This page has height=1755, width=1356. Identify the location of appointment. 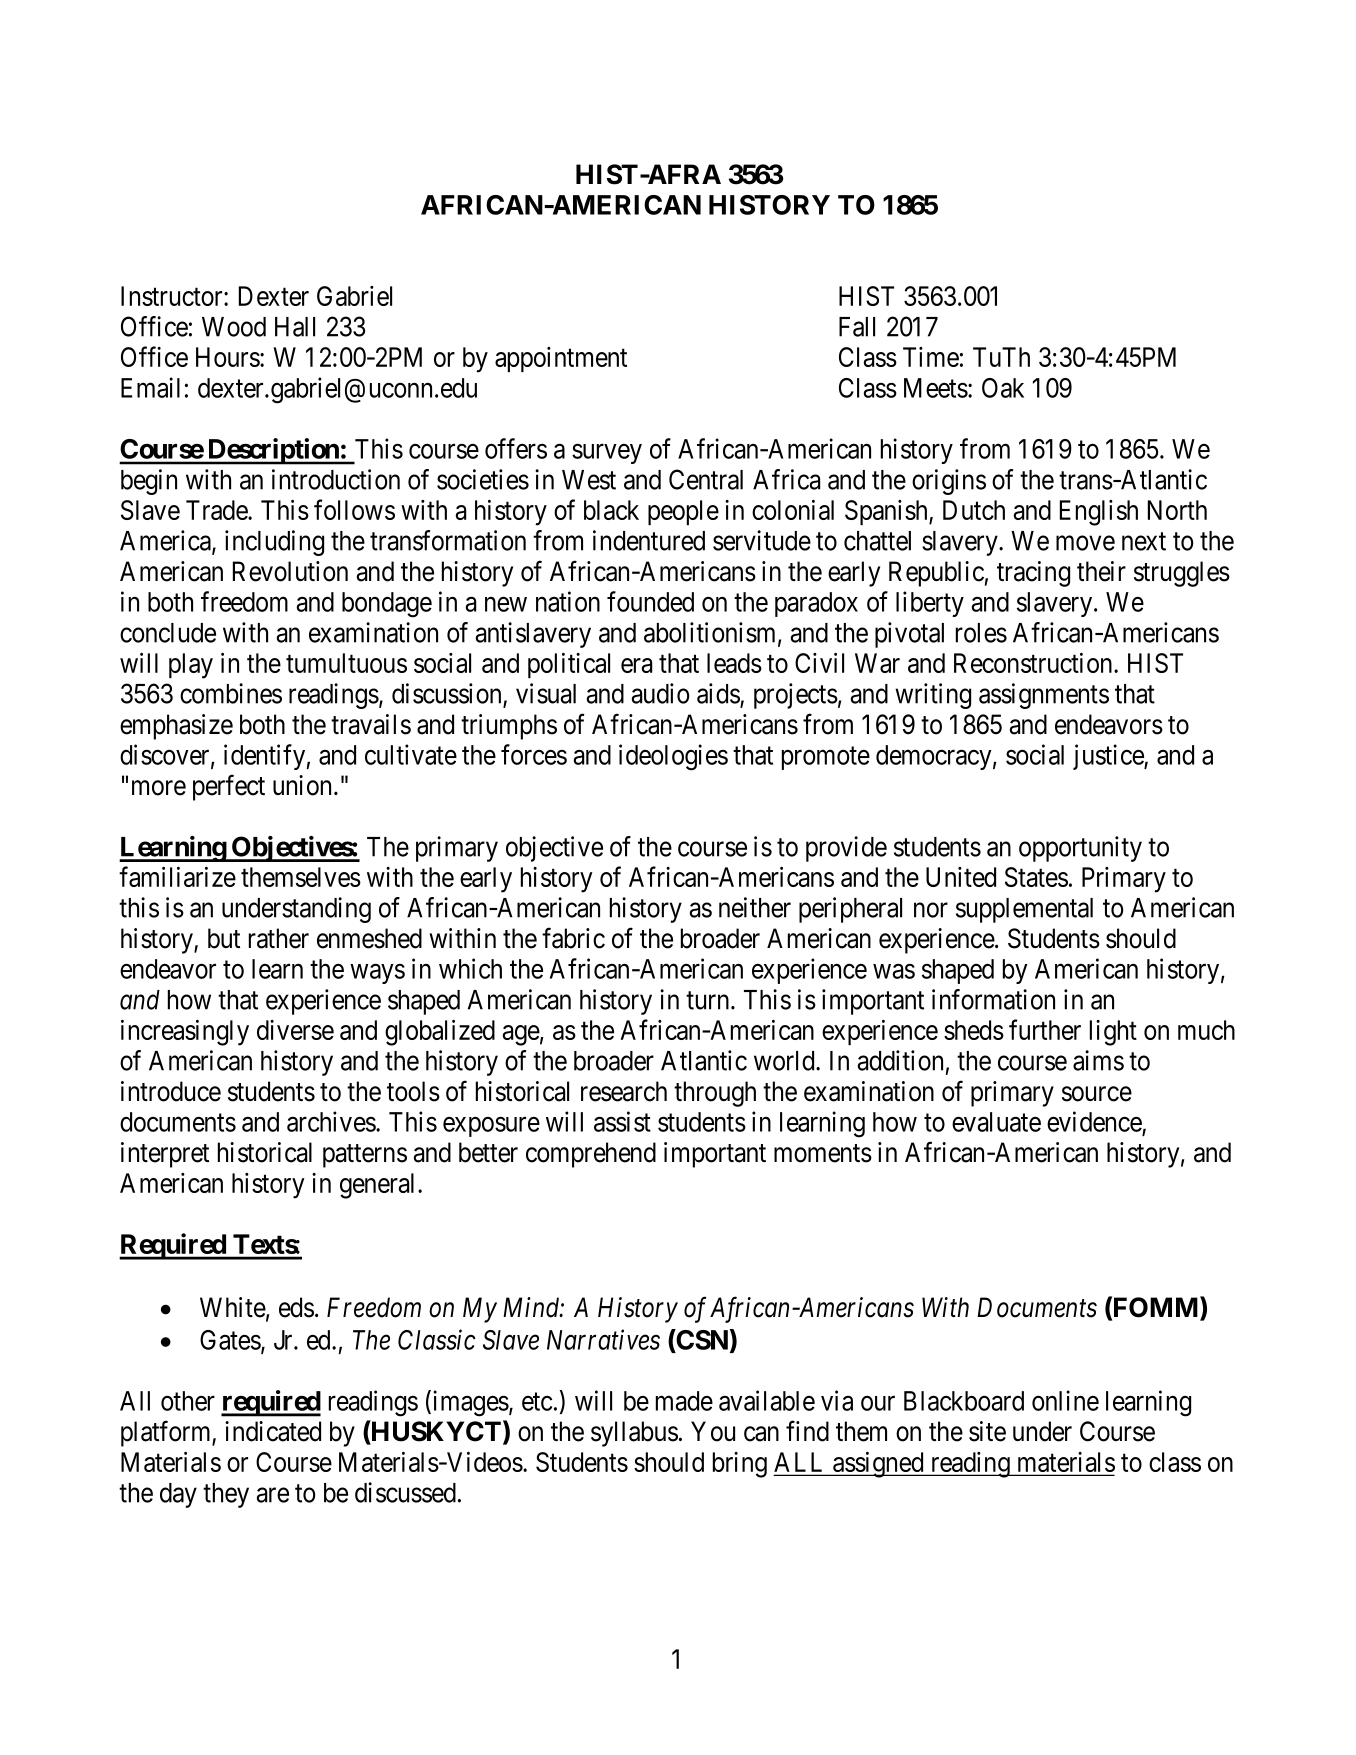
(561, 359).
